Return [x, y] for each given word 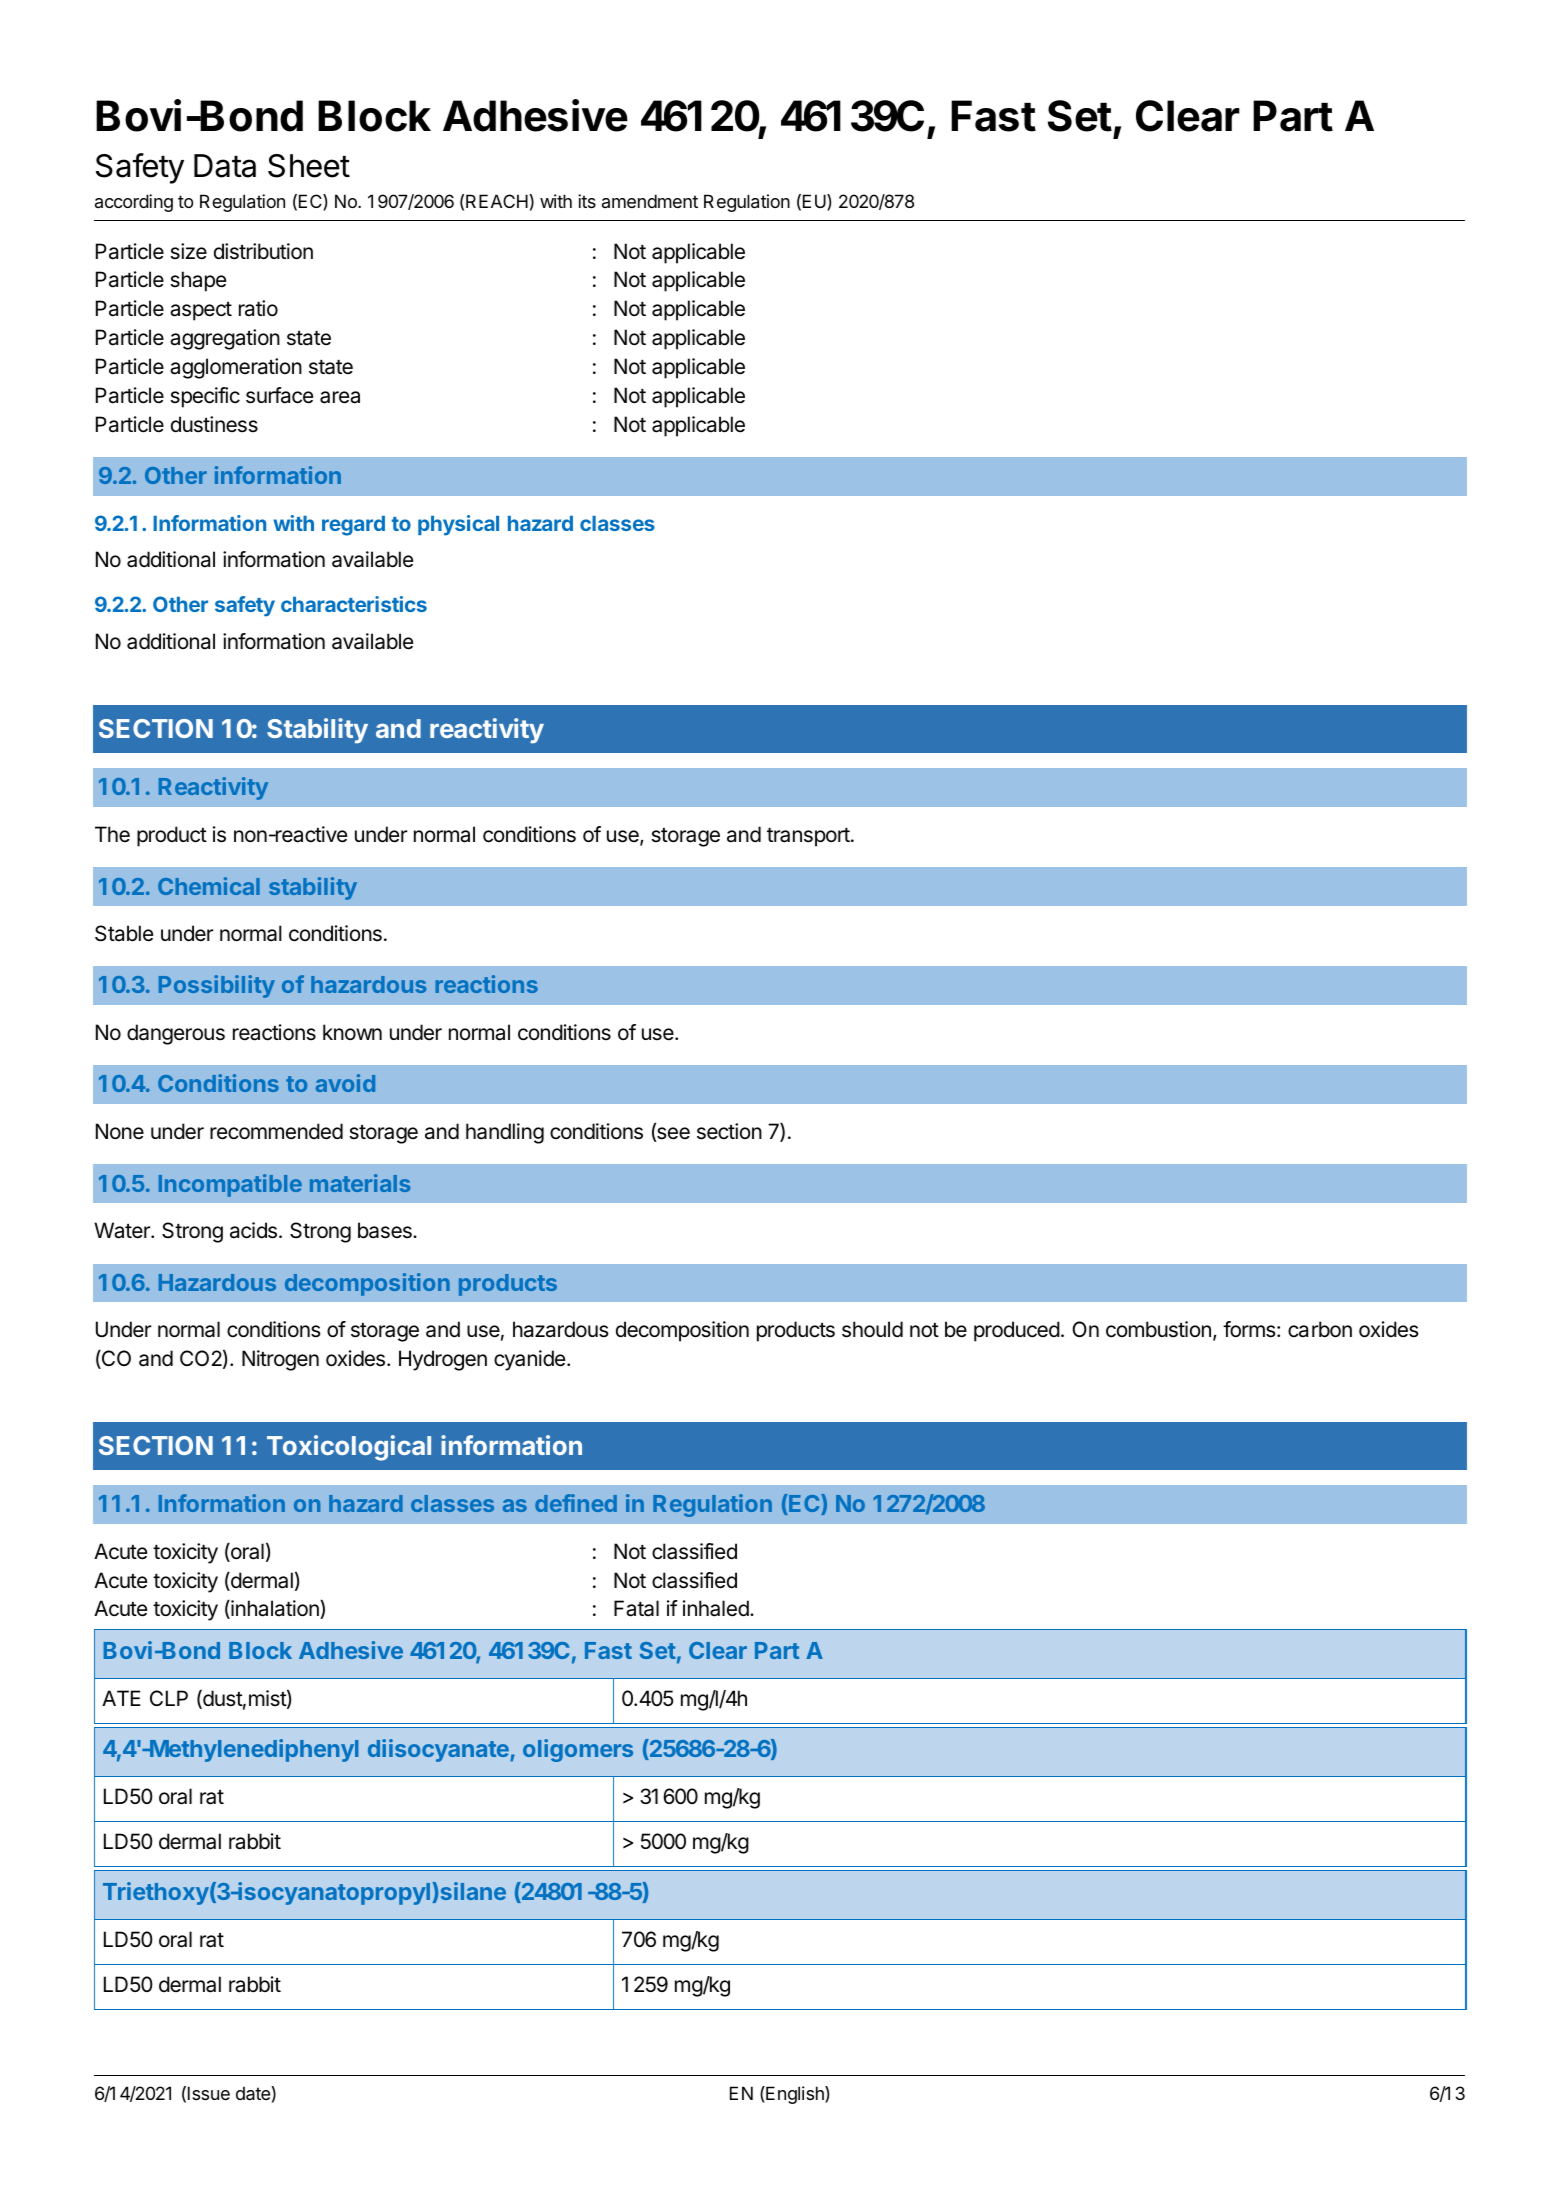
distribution [263, 251]
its [587, 201]
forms [1250, 1329]
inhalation [275, 1609]
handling [505, 1133]
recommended [276, 1131]
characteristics [354, 604]
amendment [650, 201]
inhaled [716, 1608]
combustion [1158, 1329]
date [254, 2093]
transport [809, 837]
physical [458, 525]
